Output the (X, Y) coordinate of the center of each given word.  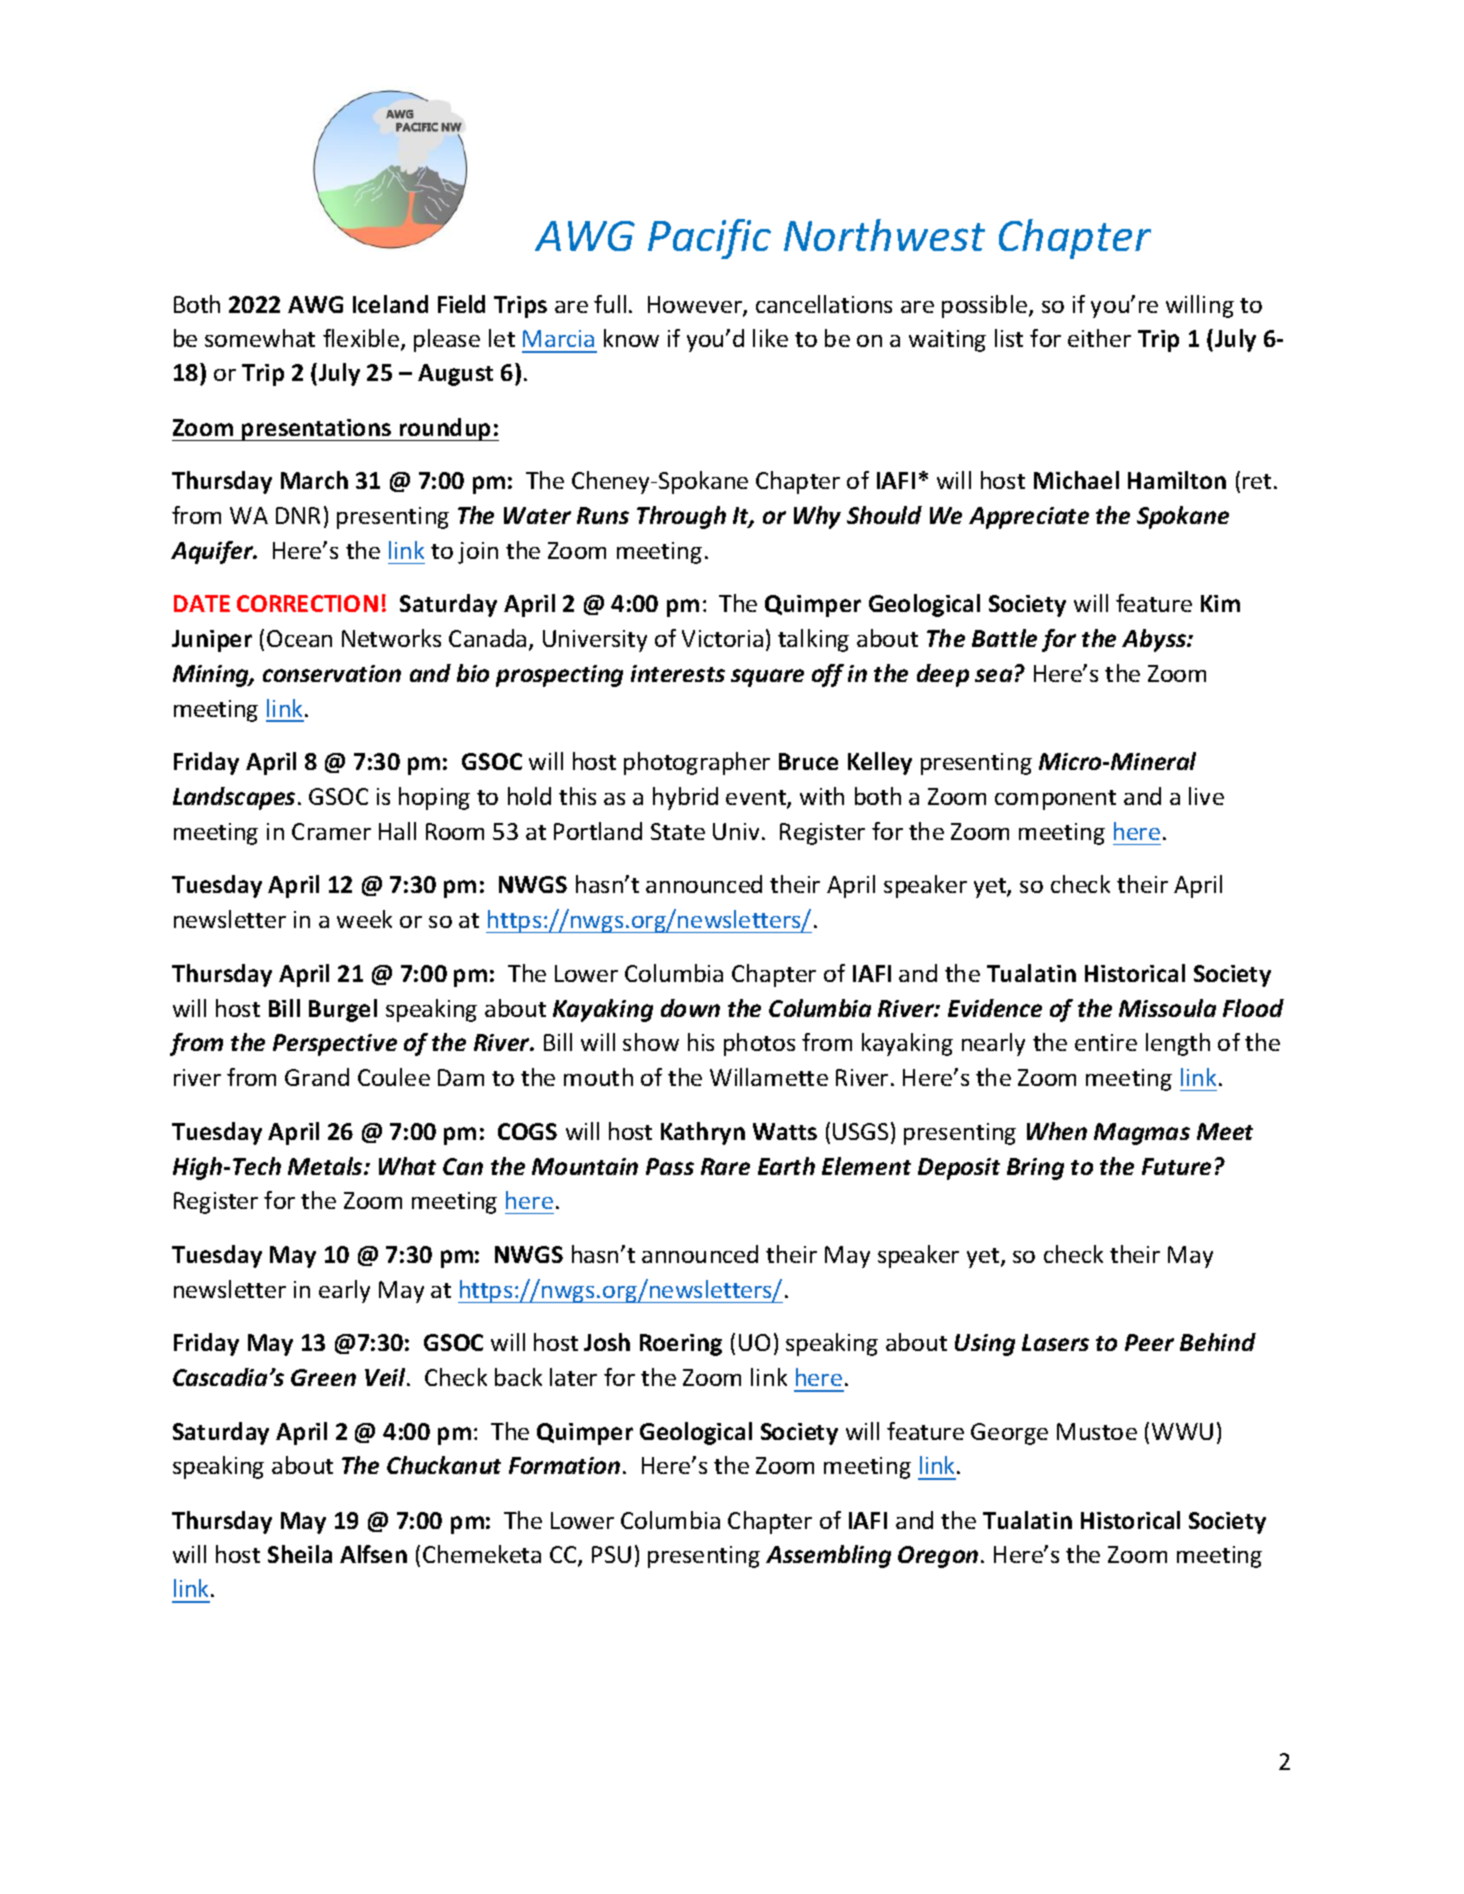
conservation (332, 673)
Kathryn (703, 1133)
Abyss (1155, 640)
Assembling (828, 1556)
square (767, 678)
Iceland (390, 304)
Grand (317, 1077)
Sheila (300, 1554)
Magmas (1142, 1134)
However (696, 306)
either (1099, 338)
